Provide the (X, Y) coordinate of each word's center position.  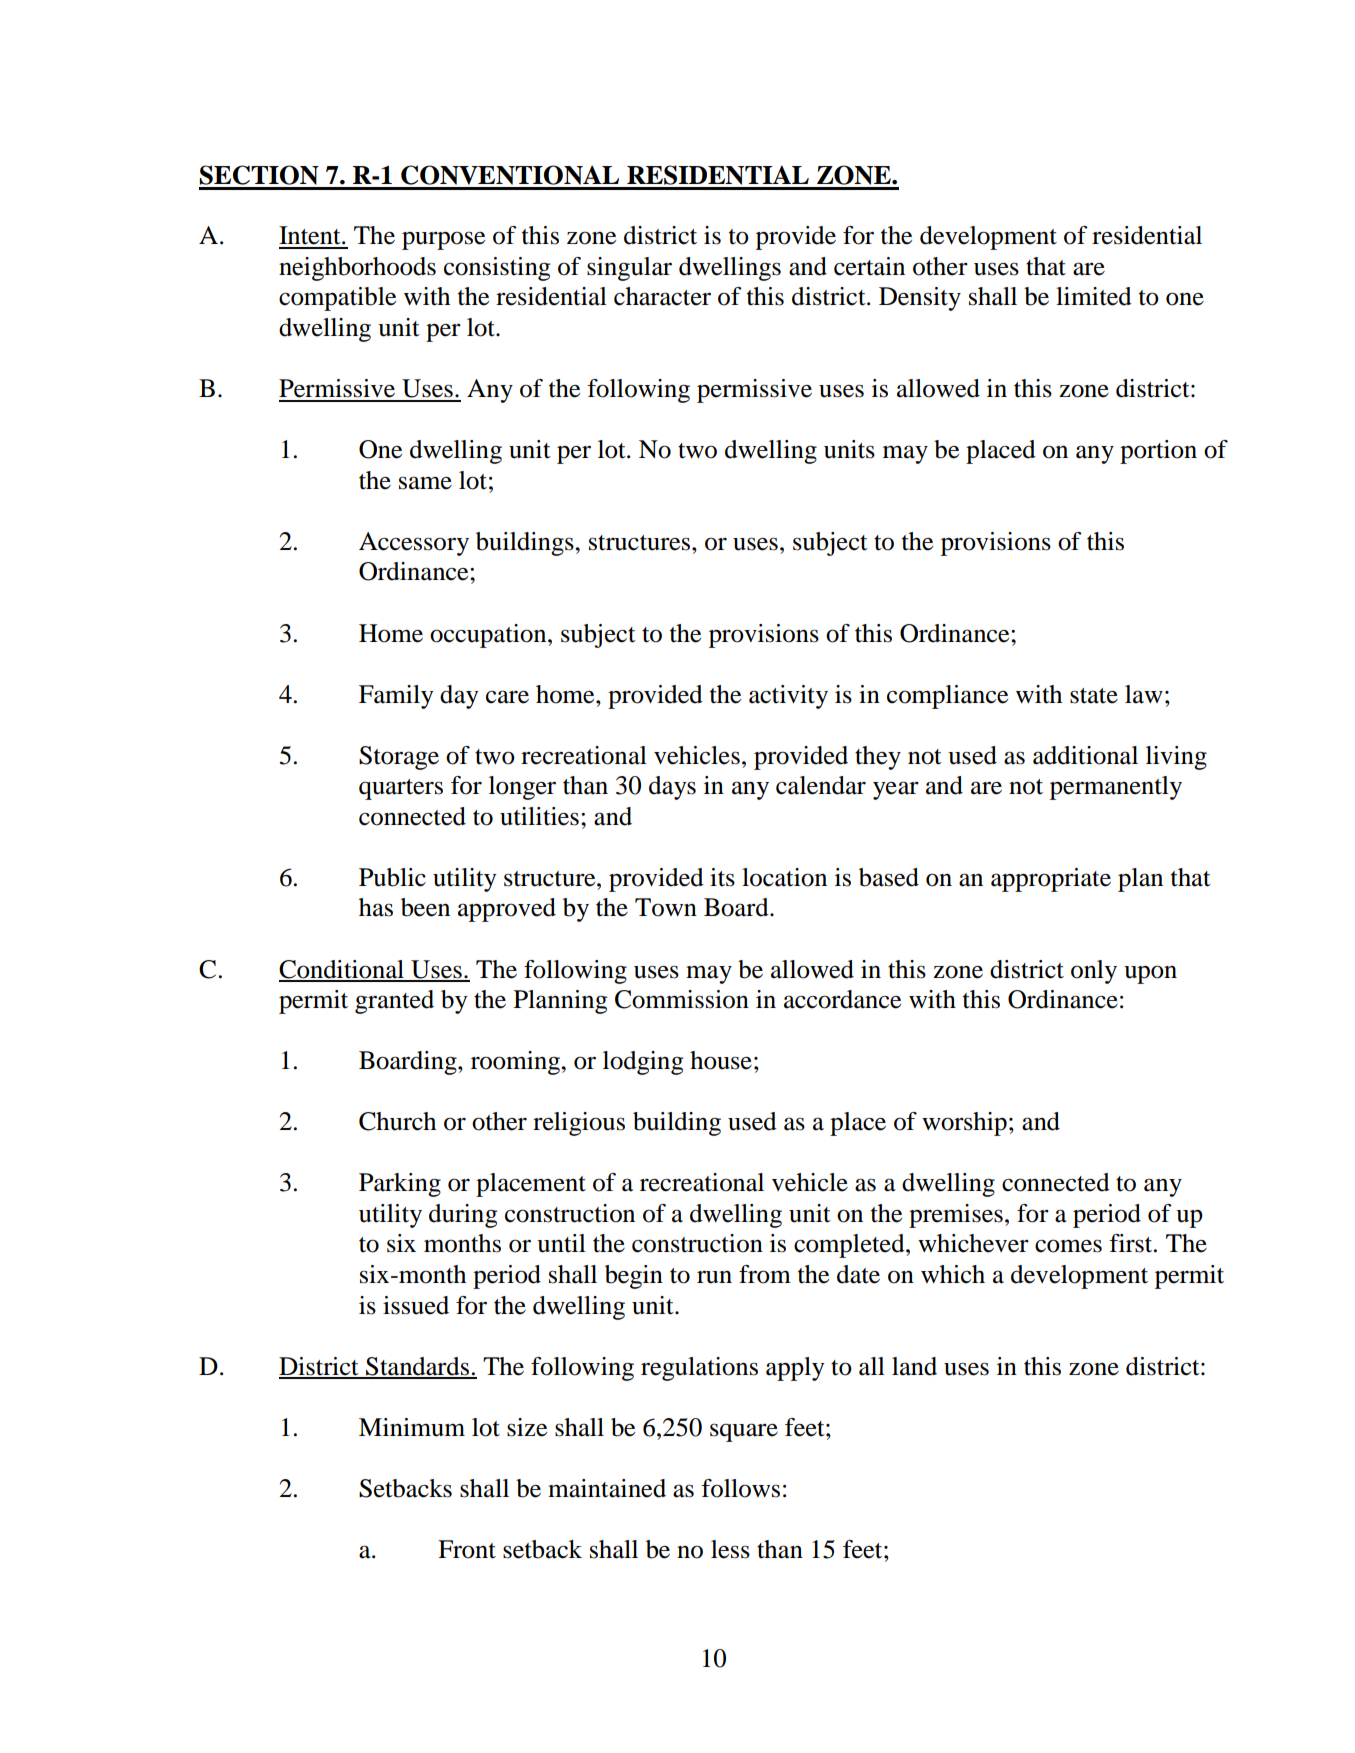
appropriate (1051, 880)
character (662, 296)
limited (1094, 296)
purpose (443, 240)
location (784, 877)
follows (740, 1488)
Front (467, 1549)
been (425, 907)
